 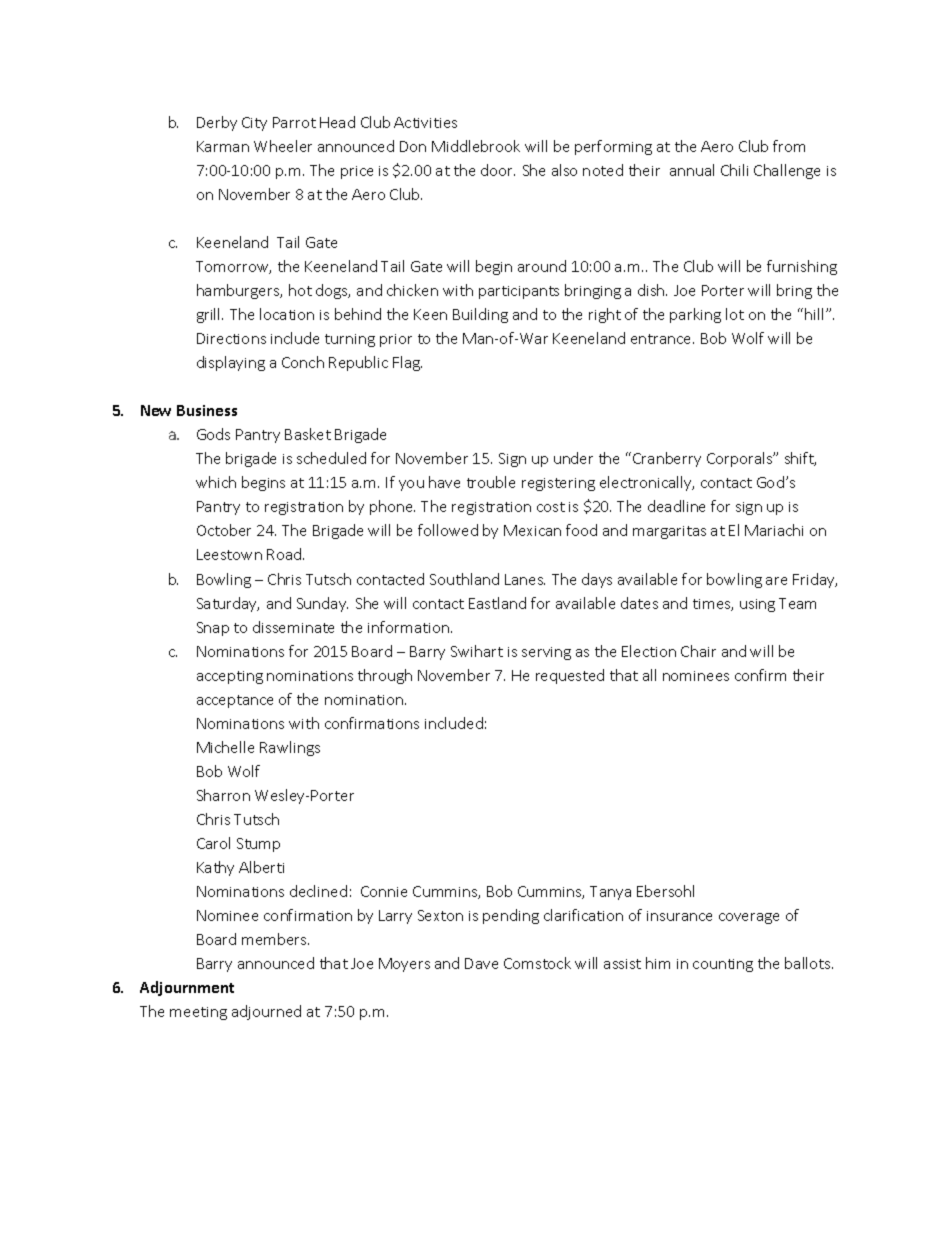 I want to click on Sharron, so click(x=223, y=795).
